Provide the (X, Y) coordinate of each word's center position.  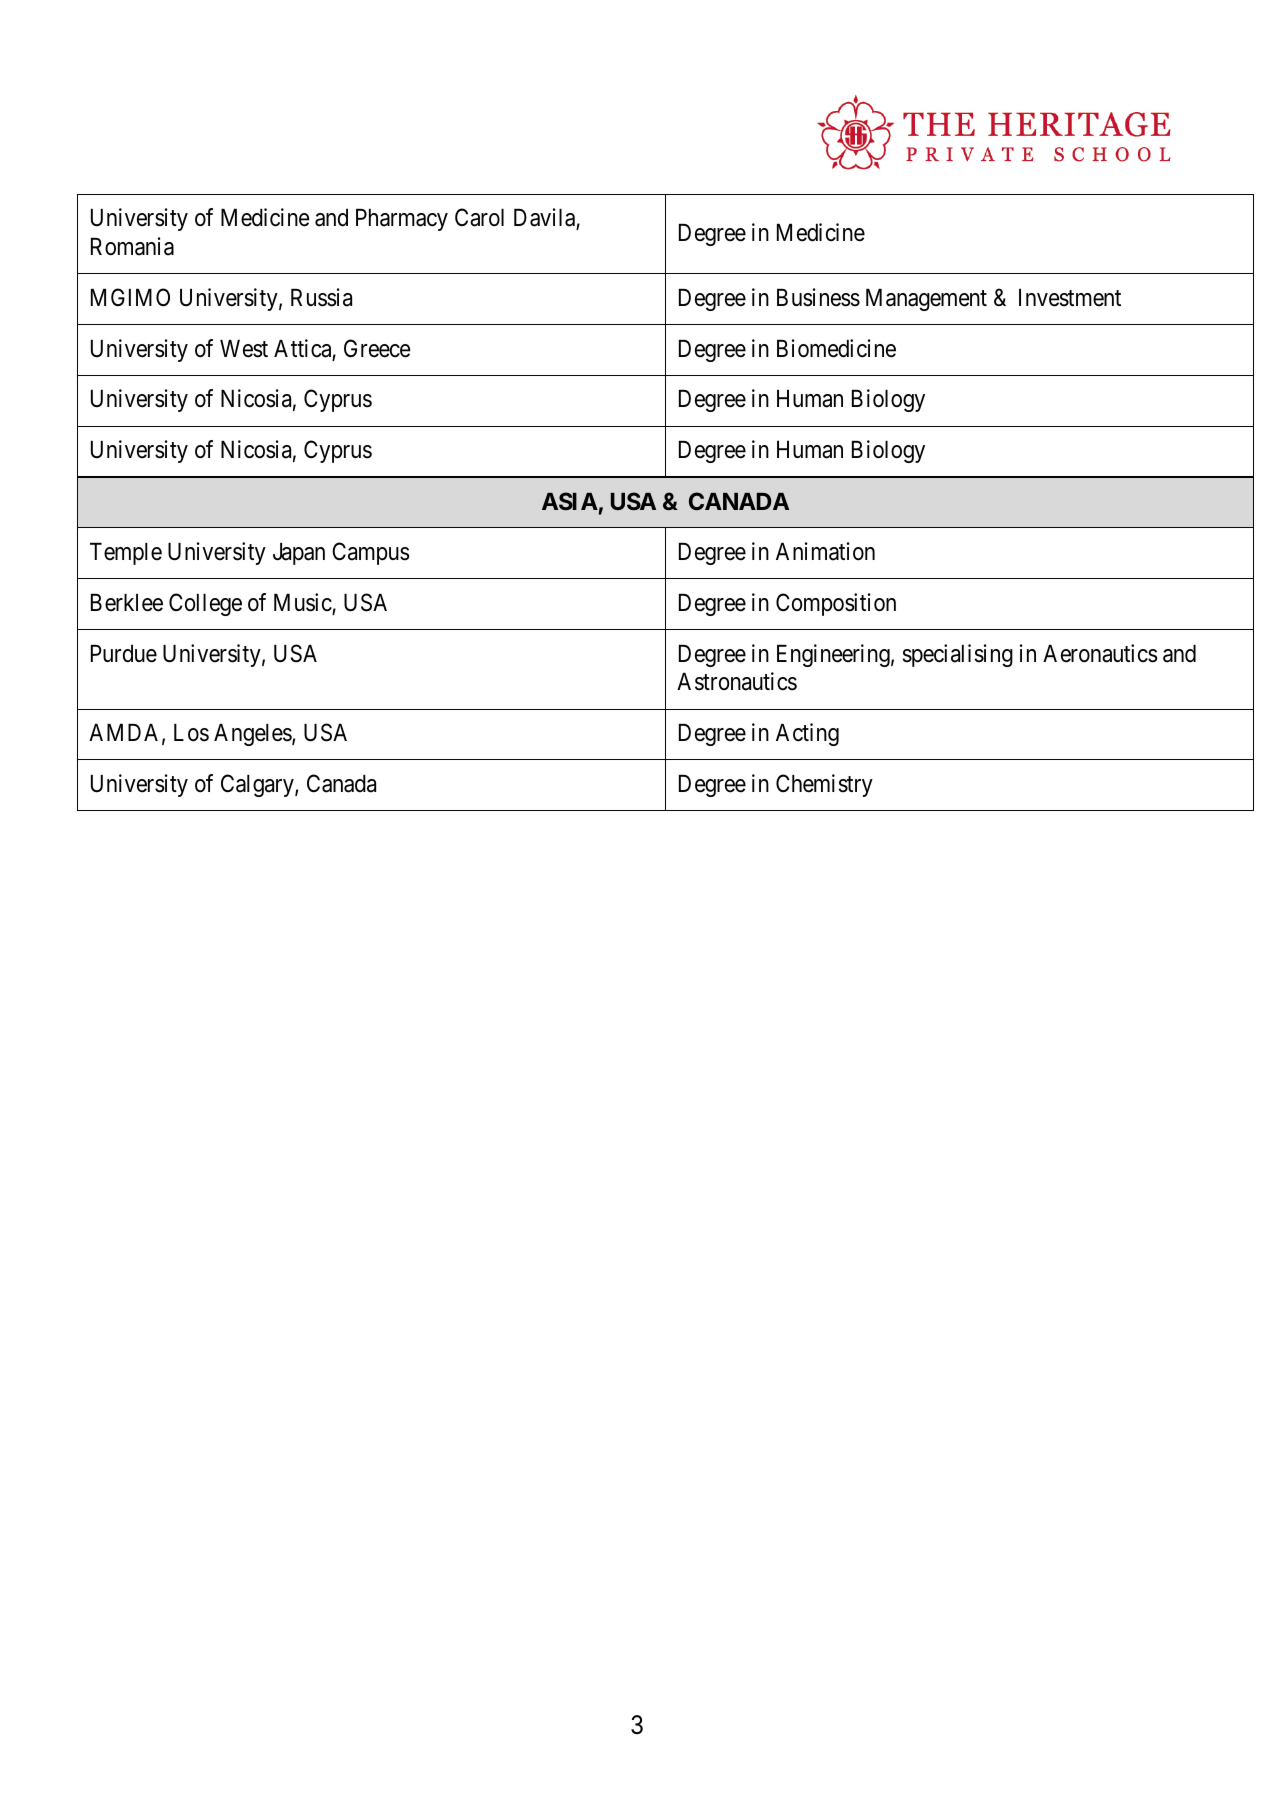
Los (191, 733)
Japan (299, 554)
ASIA (570, 501)
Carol (479, 217)
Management (926, 300)
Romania (132, 246)
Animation (825, 551)
